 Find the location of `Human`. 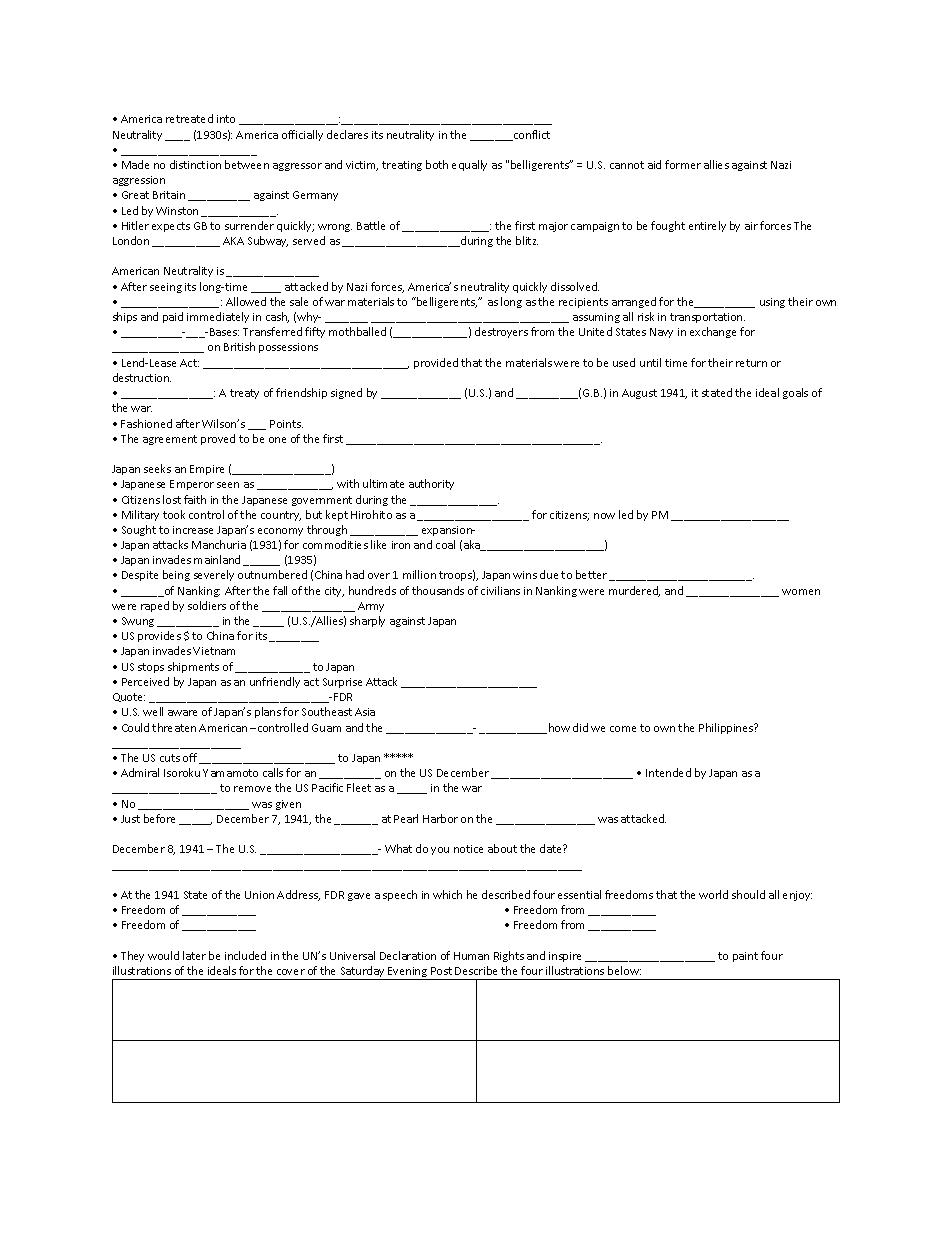

Human is located at coordinates (471, 956).
